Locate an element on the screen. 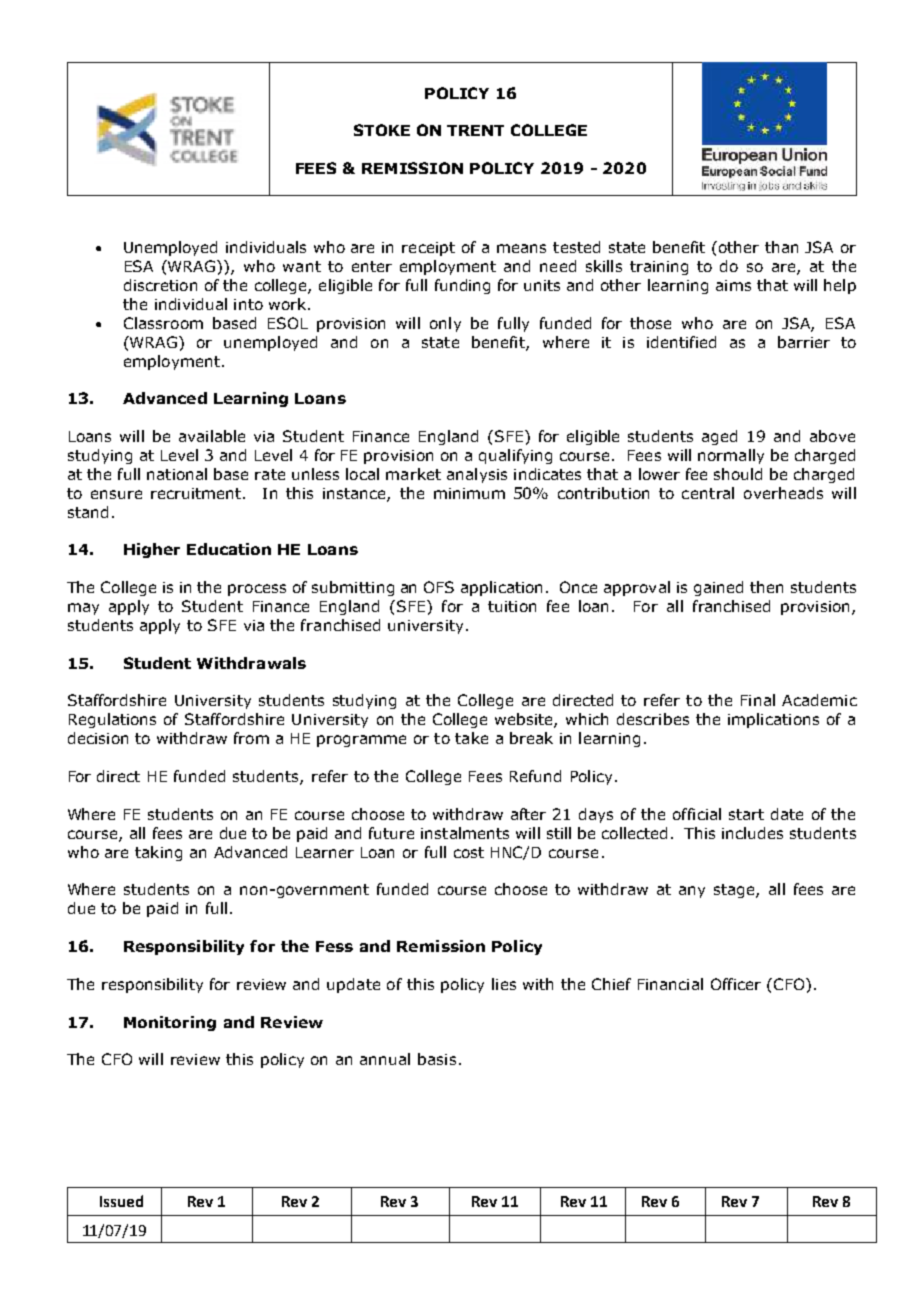 Image resolution: width=924 pixels, height=1308 pixels. Issued is located at coordinates (121, 1201).
